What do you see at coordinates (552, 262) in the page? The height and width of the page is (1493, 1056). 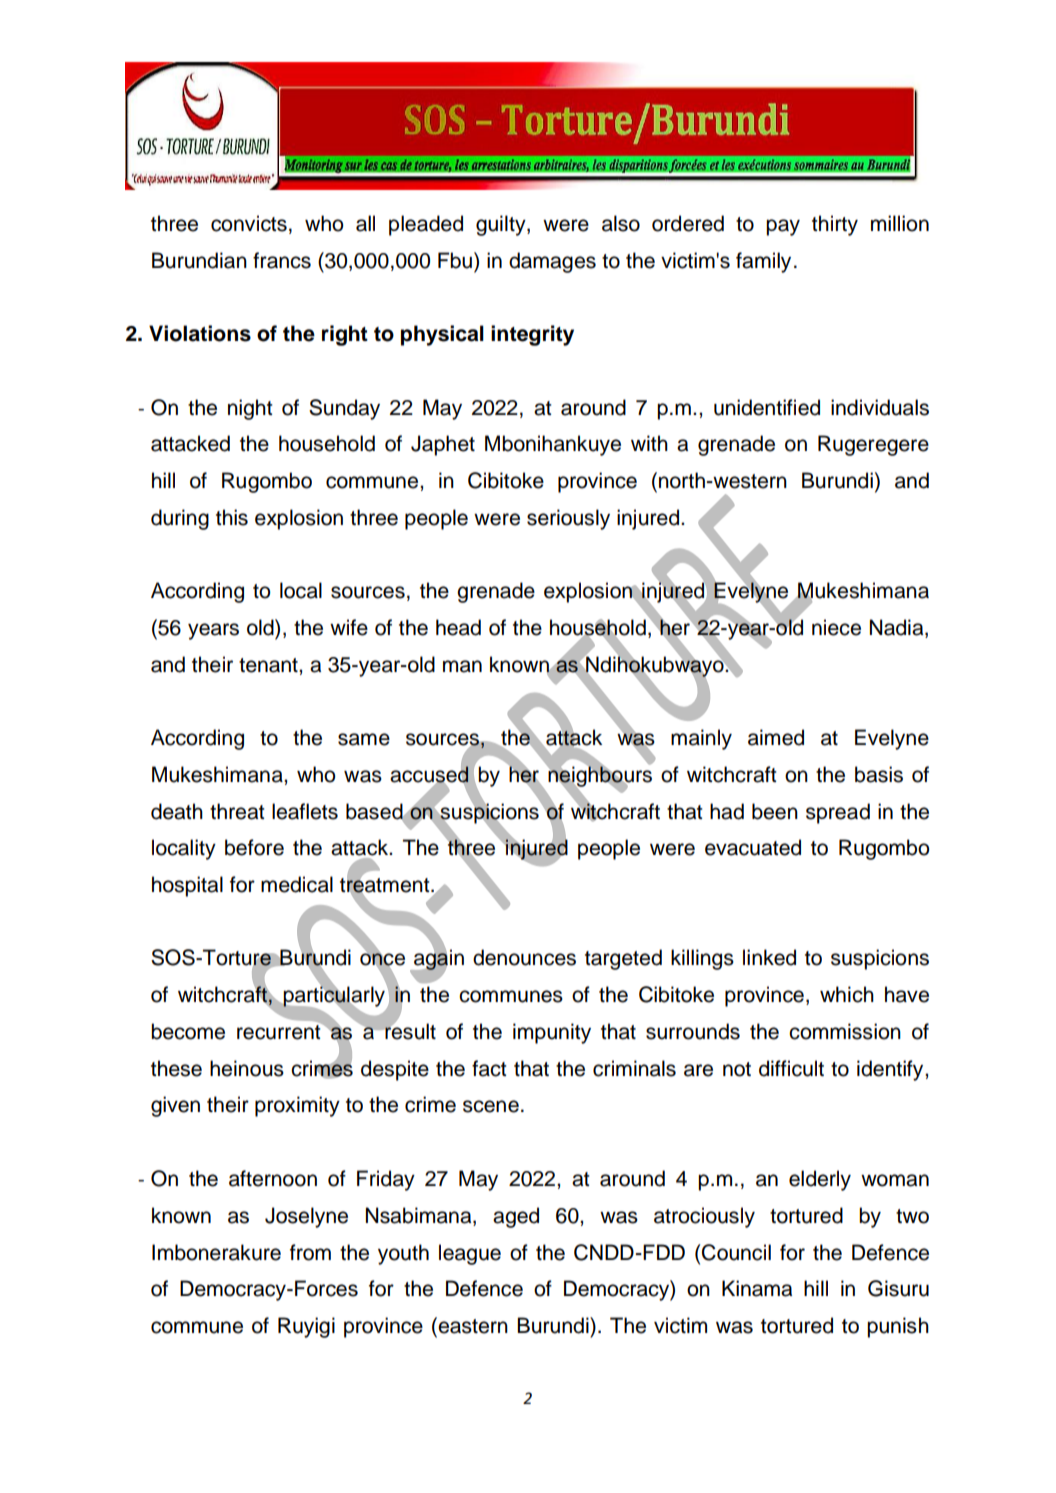 I see `damages` at bounding box center [552, 262].
